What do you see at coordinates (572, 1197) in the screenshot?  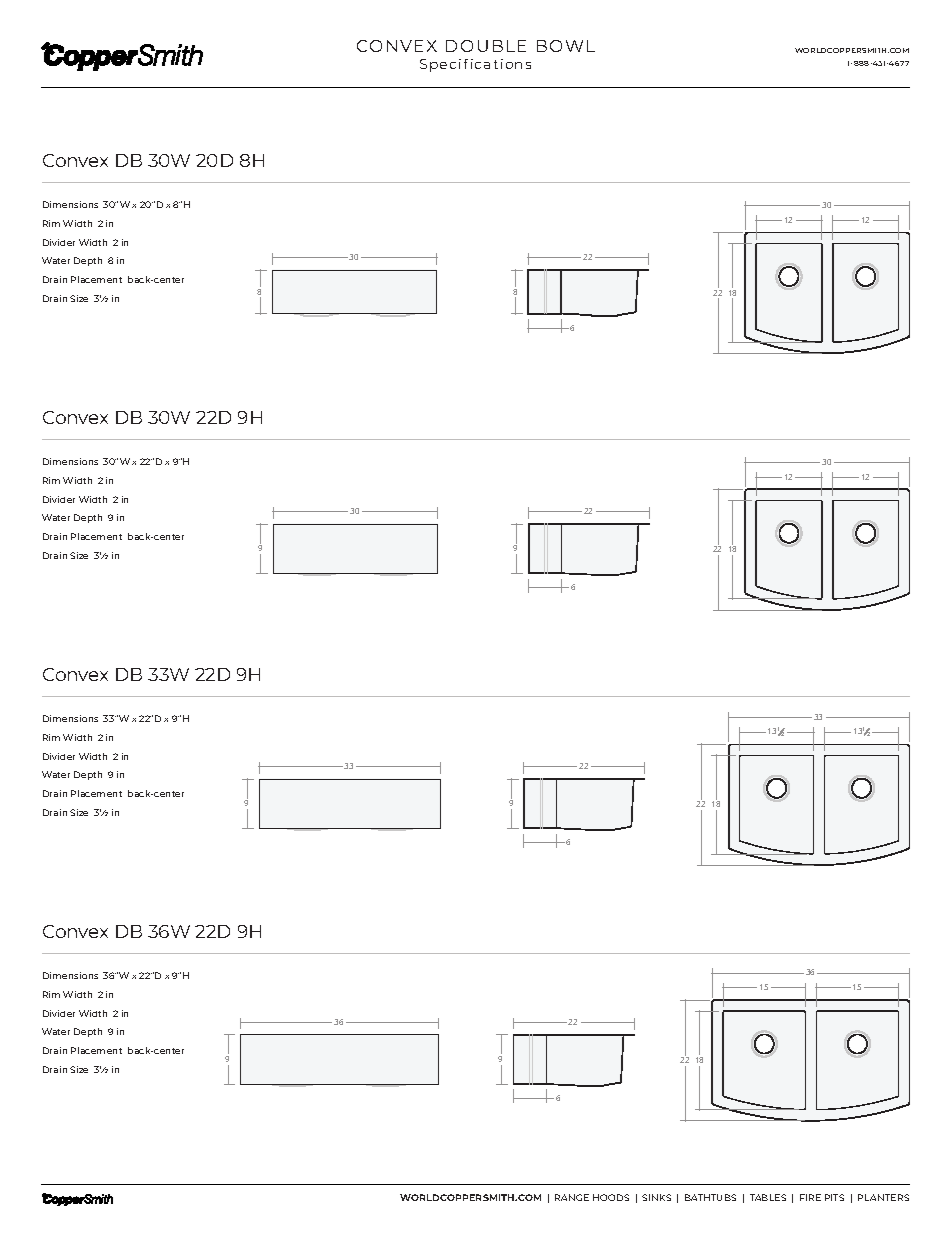 I see `RANGE` at bounding box center [572, 1197].
